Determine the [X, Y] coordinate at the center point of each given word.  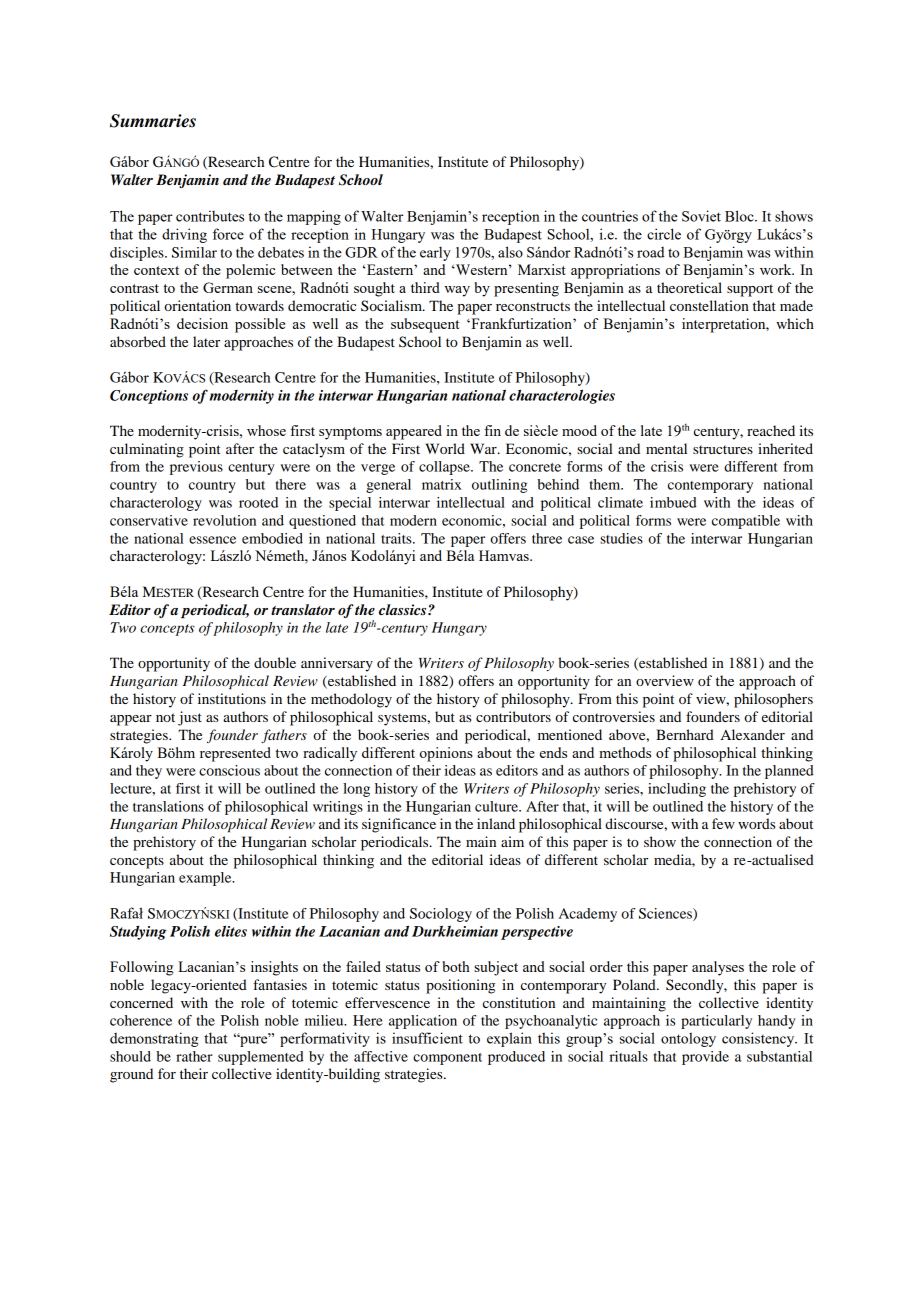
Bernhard [685, 734]
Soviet [701, 216]
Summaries [153, 121]
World [445, 448]
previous [196, 468]
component [447, 1059]
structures [723, 449]
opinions [446, 754]
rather [194, 1056]
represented [235, 754]
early [435, 254]
